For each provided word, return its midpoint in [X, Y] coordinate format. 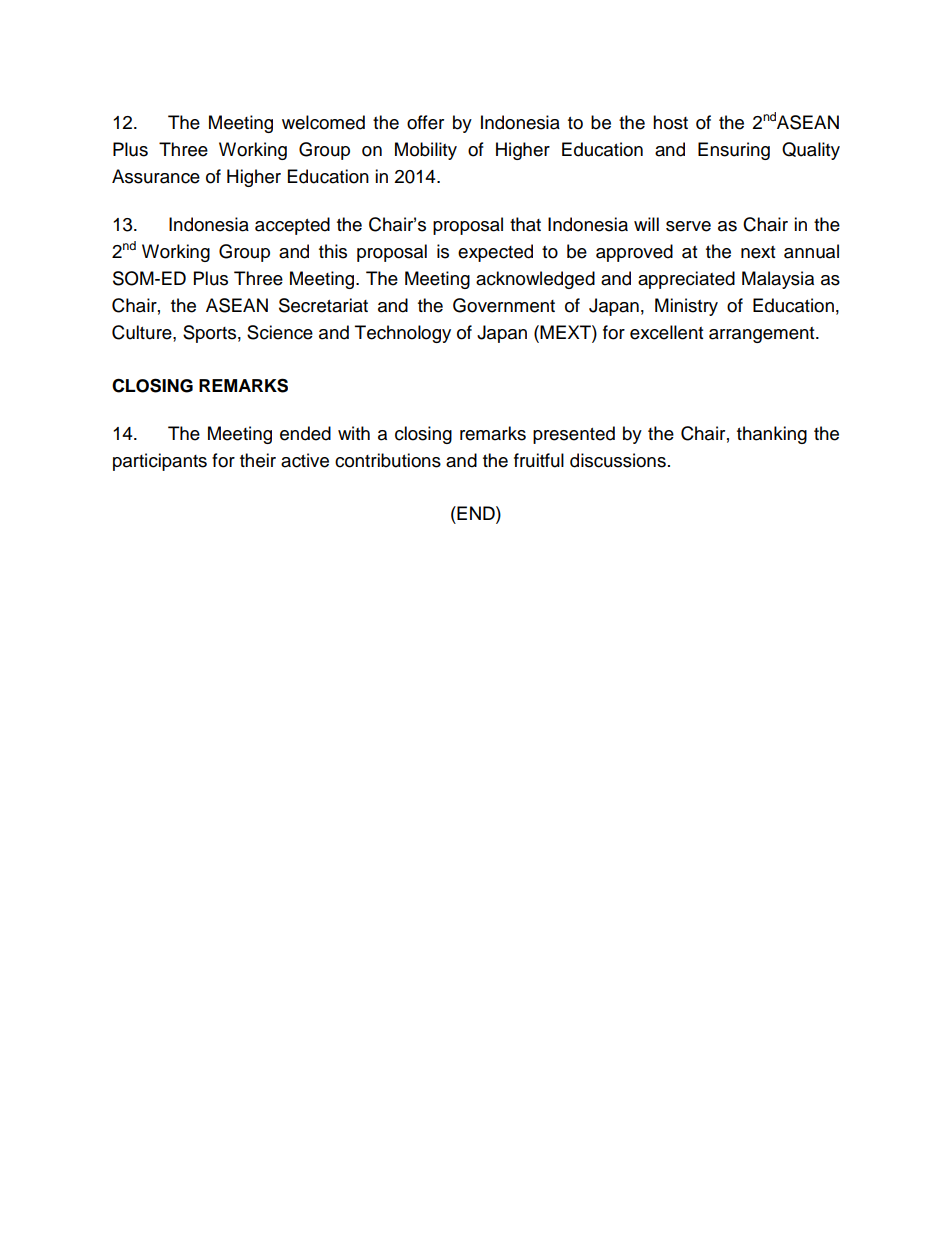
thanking [772, 435]
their [258, 460]
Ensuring [734, 151]
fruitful [539, 460]
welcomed [323, 122]
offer [425, 122]
